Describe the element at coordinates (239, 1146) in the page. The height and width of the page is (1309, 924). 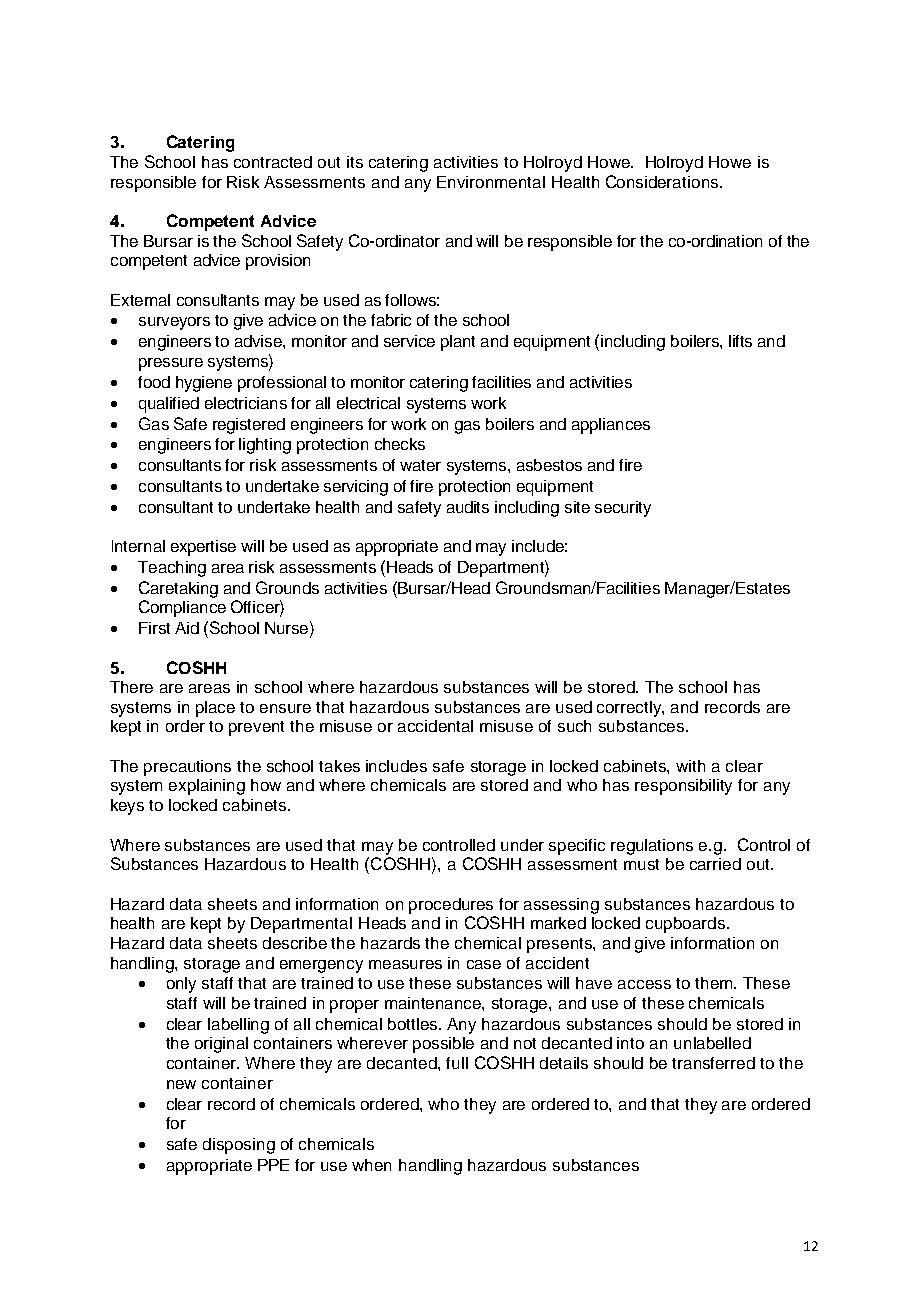
I see `disposing` at that location.
